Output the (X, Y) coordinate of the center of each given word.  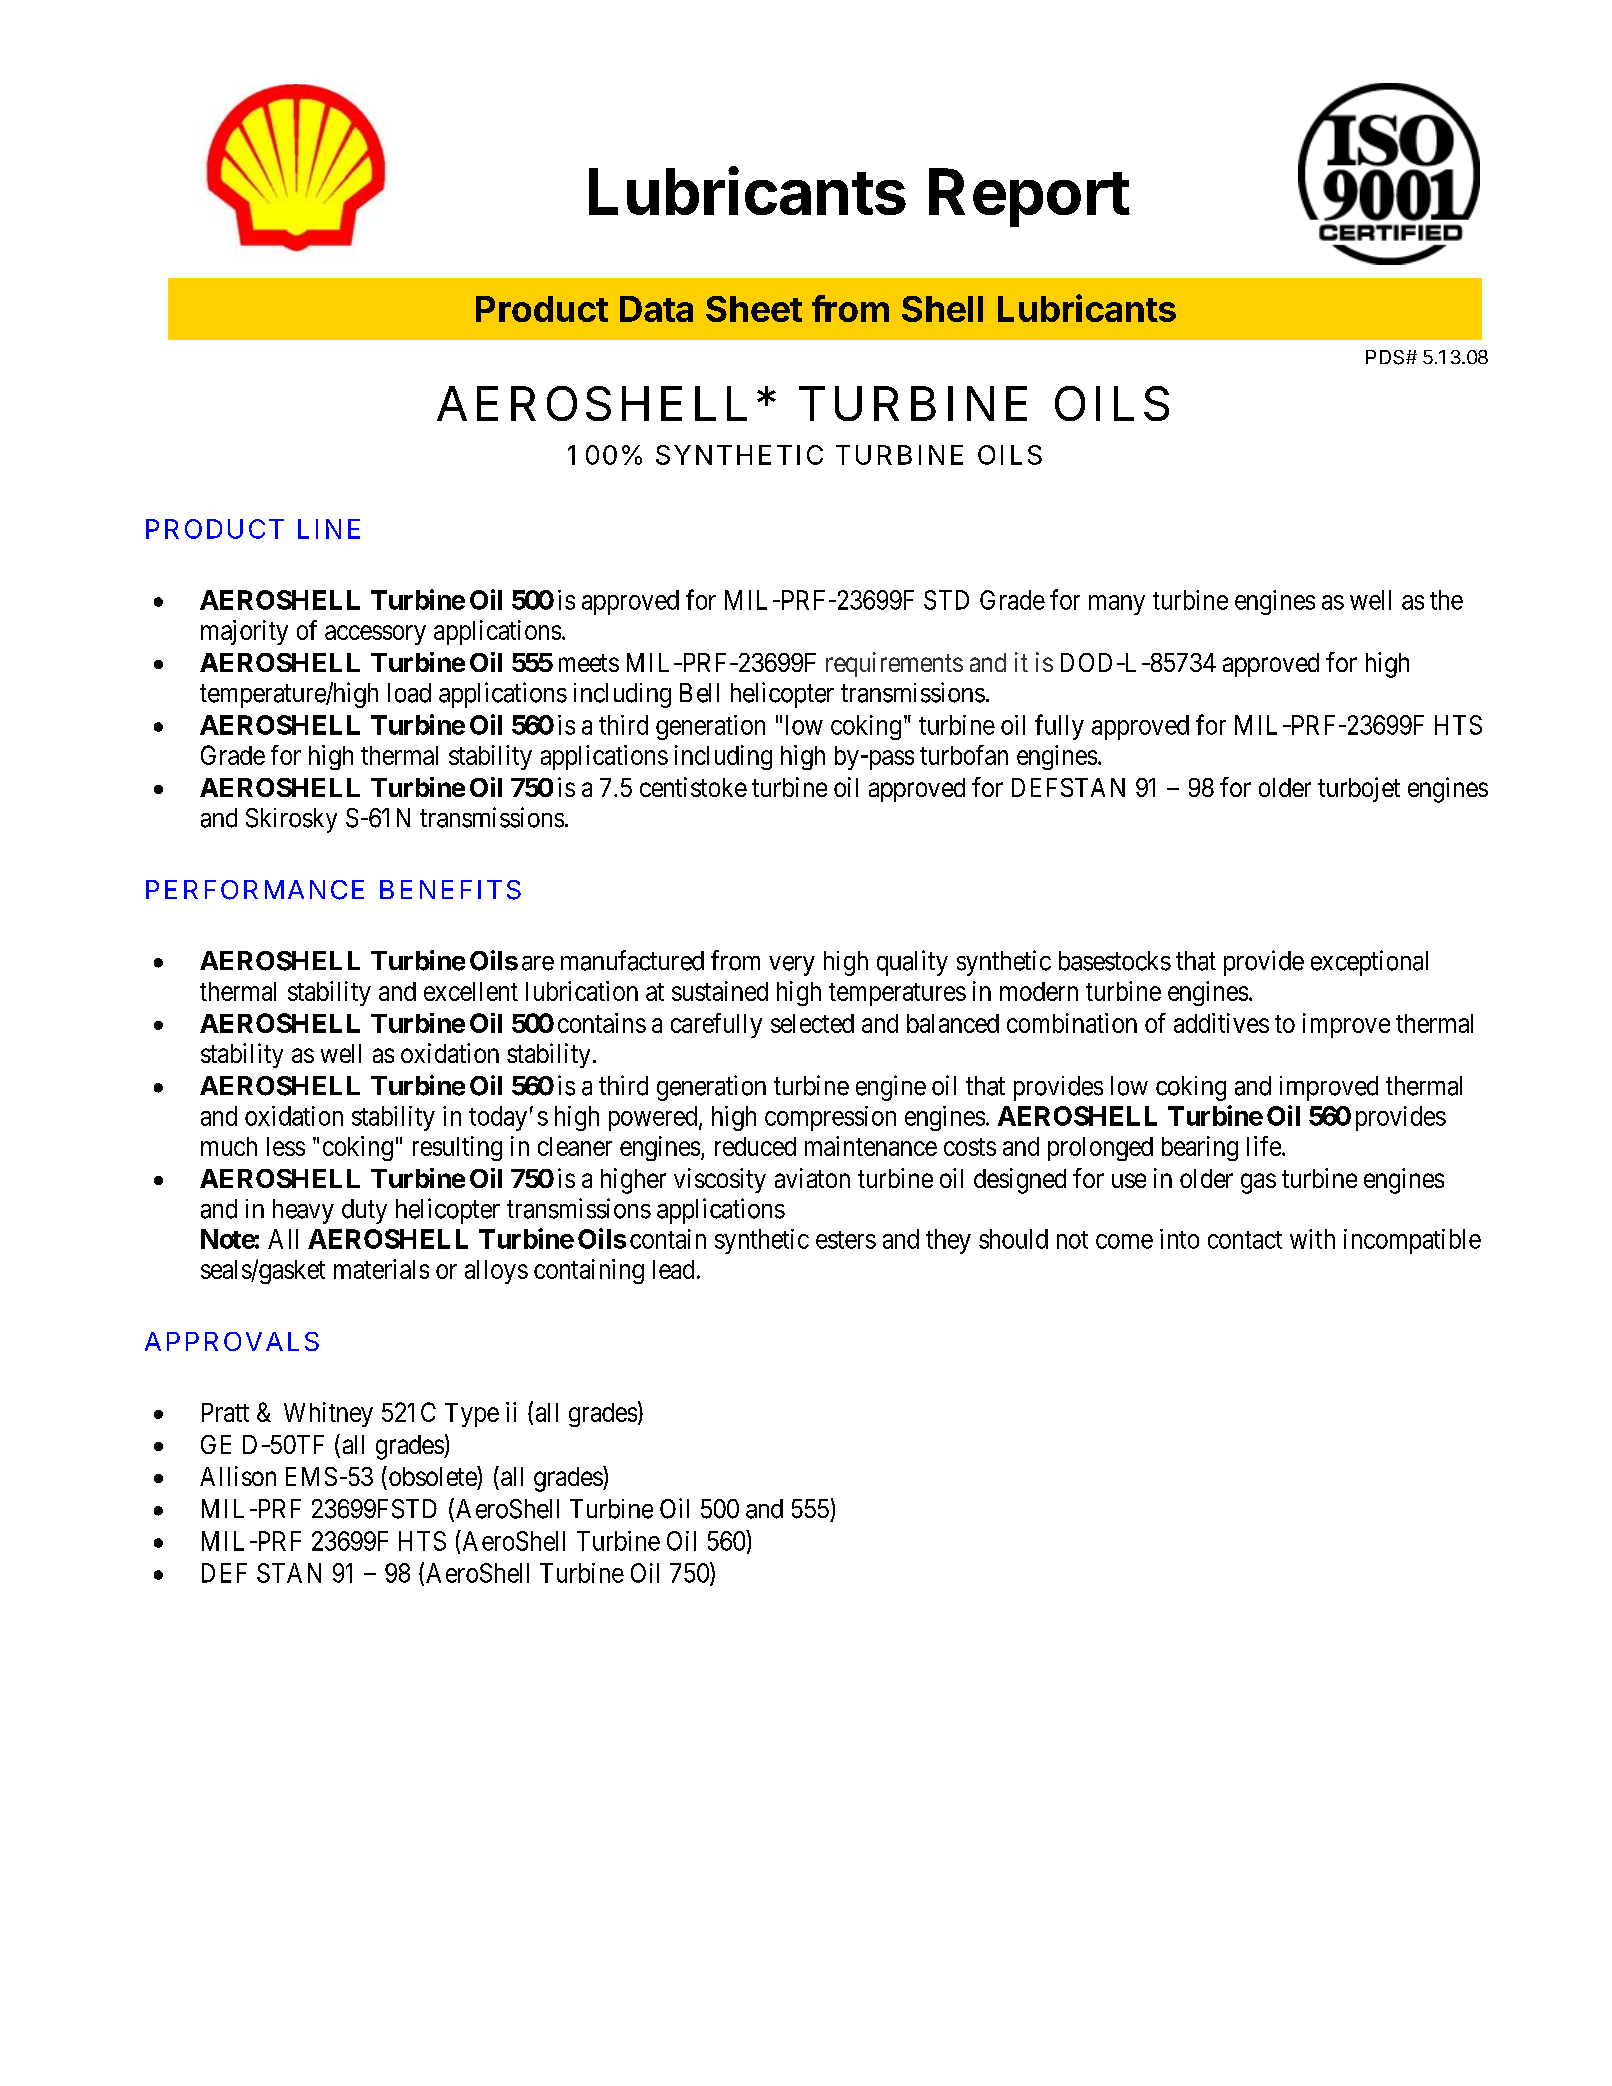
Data (656, 309)
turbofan (964, 755)
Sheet (754, 309)
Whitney (328, 1414)
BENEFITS (450, 890)
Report (1029, 197)
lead (673, 1269)
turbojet (1359, 789)
